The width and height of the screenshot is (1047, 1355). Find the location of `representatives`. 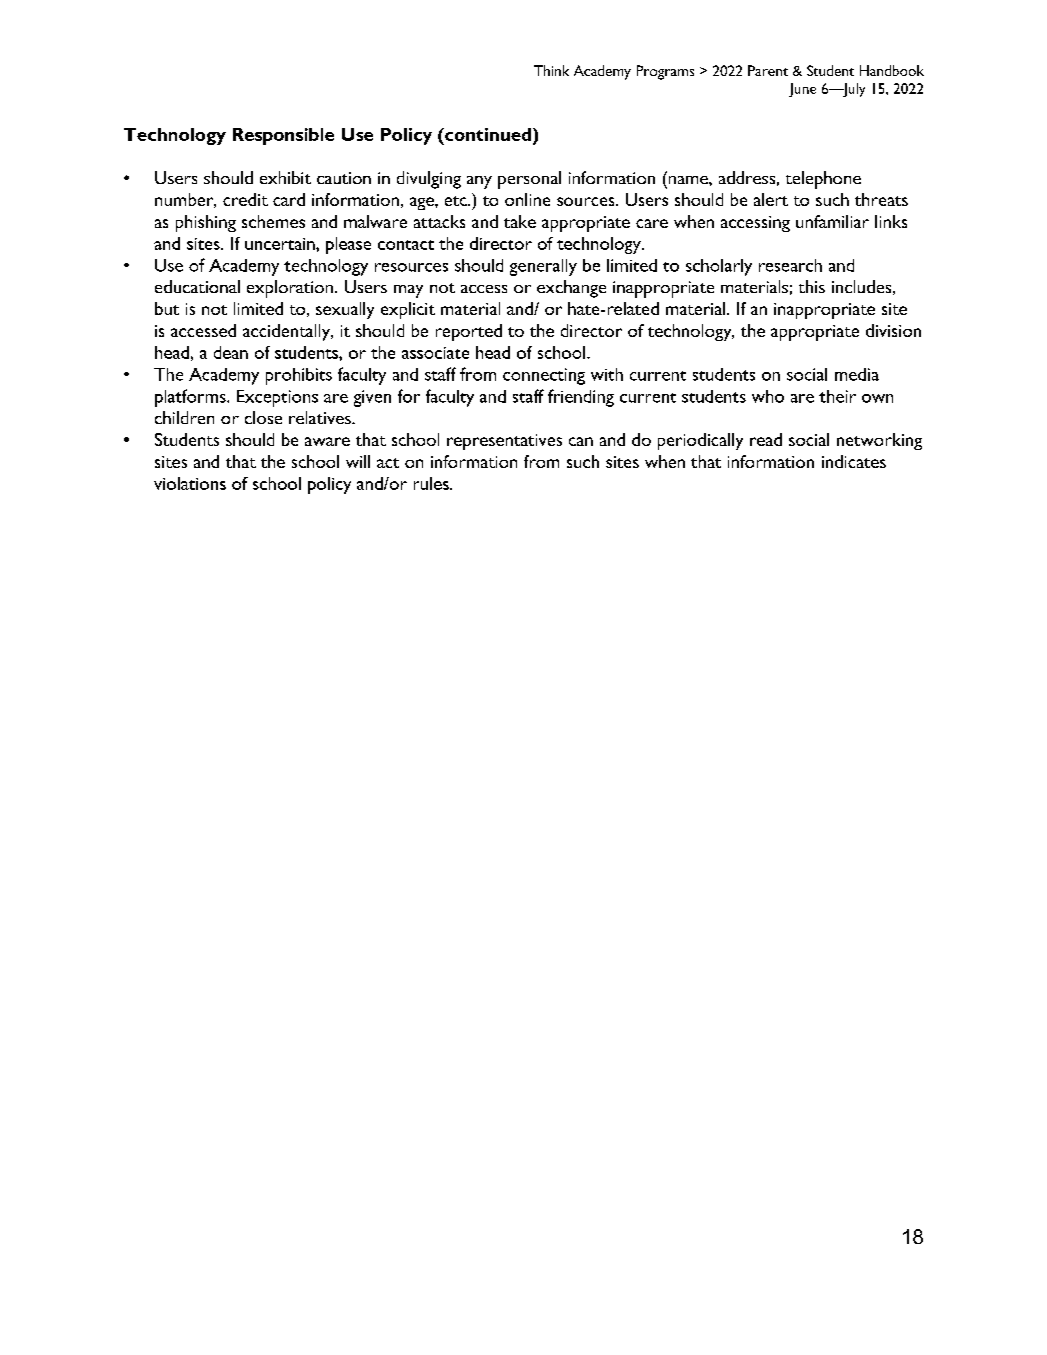

representatives is located at coordinates (504, 442).
